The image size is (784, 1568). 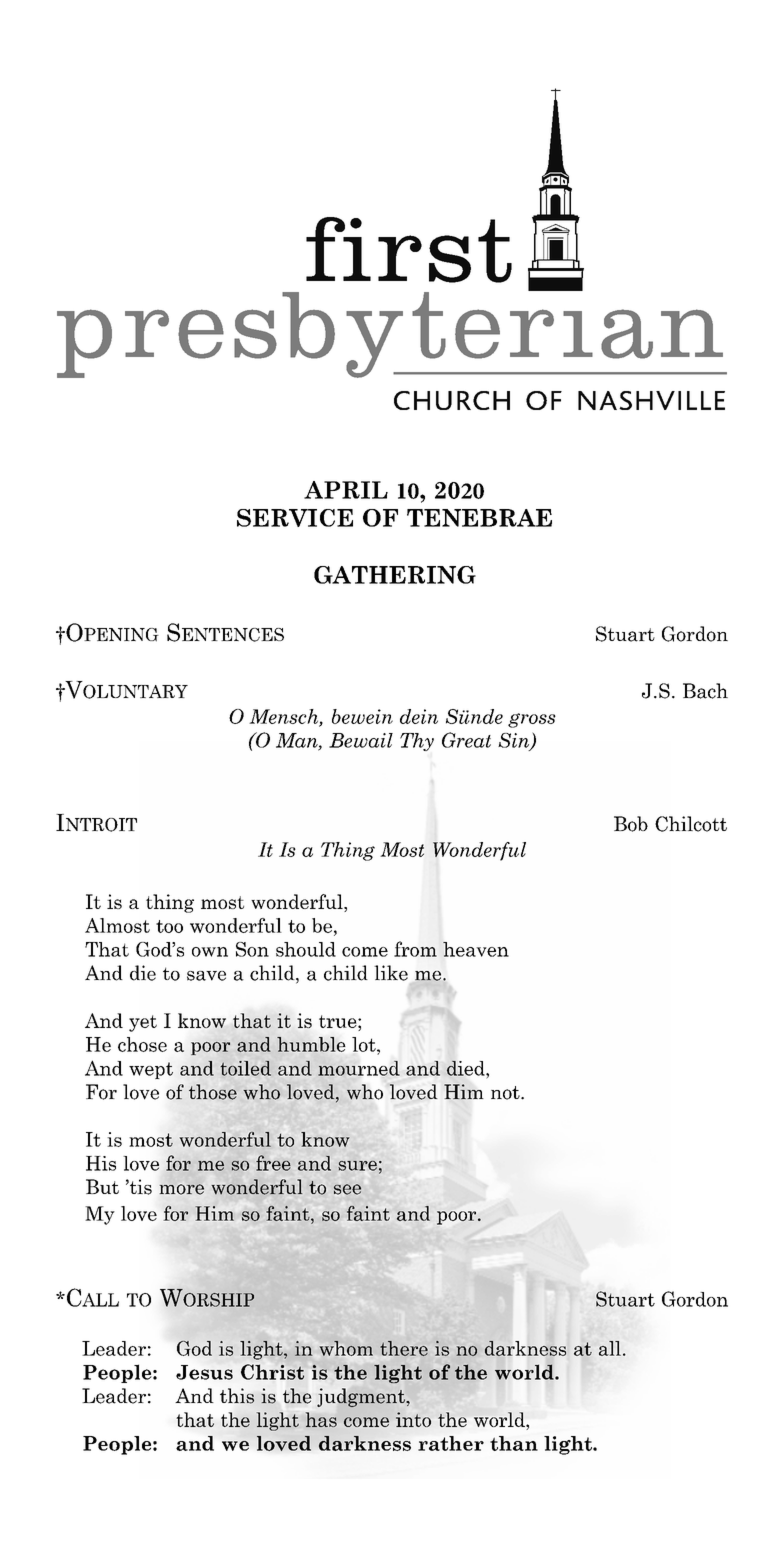 I want to click on not, so click(x=506, y=1093).
